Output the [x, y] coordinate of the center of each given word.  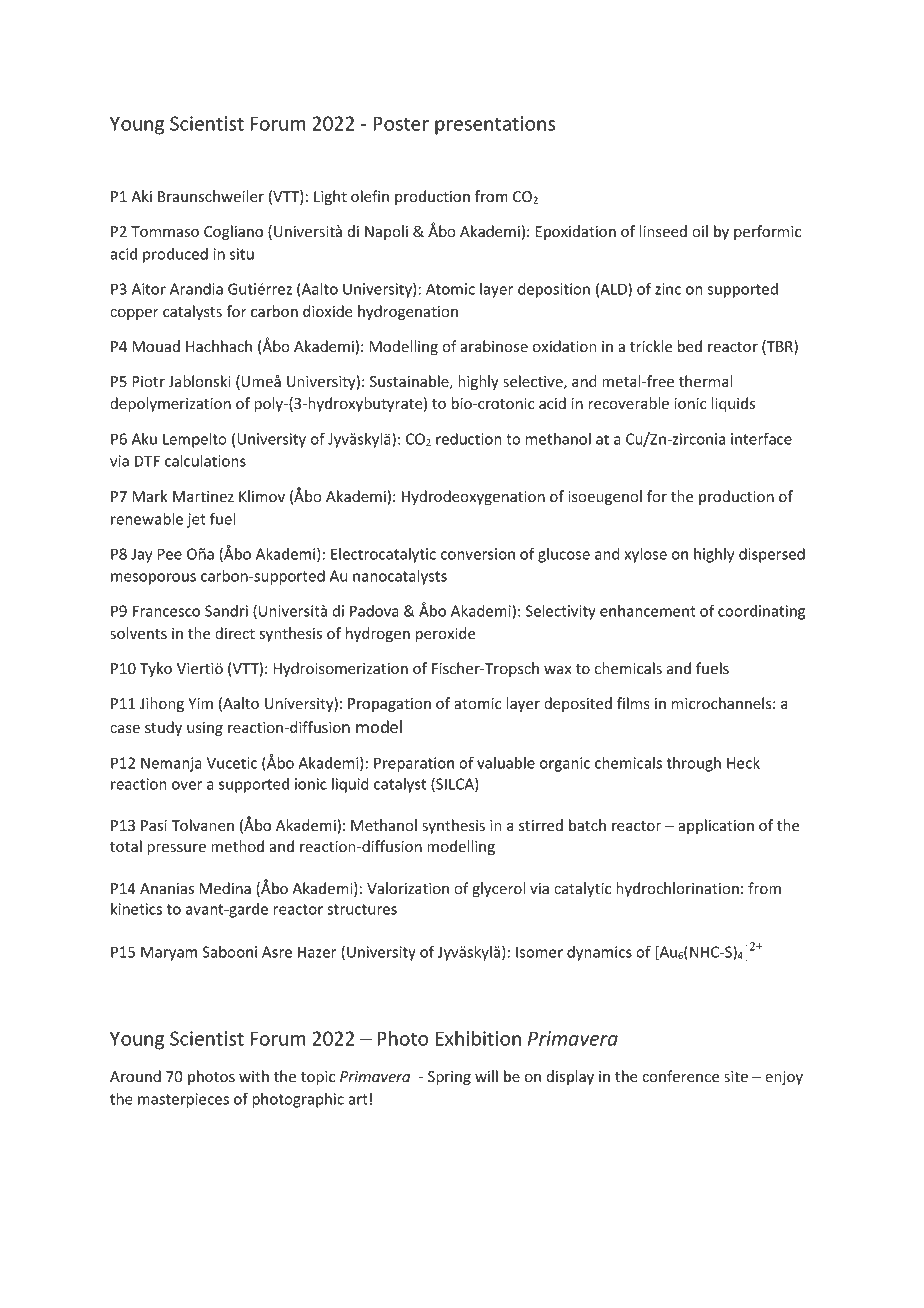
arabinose [494, 346]
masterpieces [183, 1100]
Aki [141, 196]
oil [700, 231]
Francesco [166, 611]
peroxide [445, 634]
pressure [176, 849]
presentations [495, 125]
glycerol [498, 889]
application [716, 826]
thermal [706, 381]
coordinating [761, 612]
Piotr [148, 381]
